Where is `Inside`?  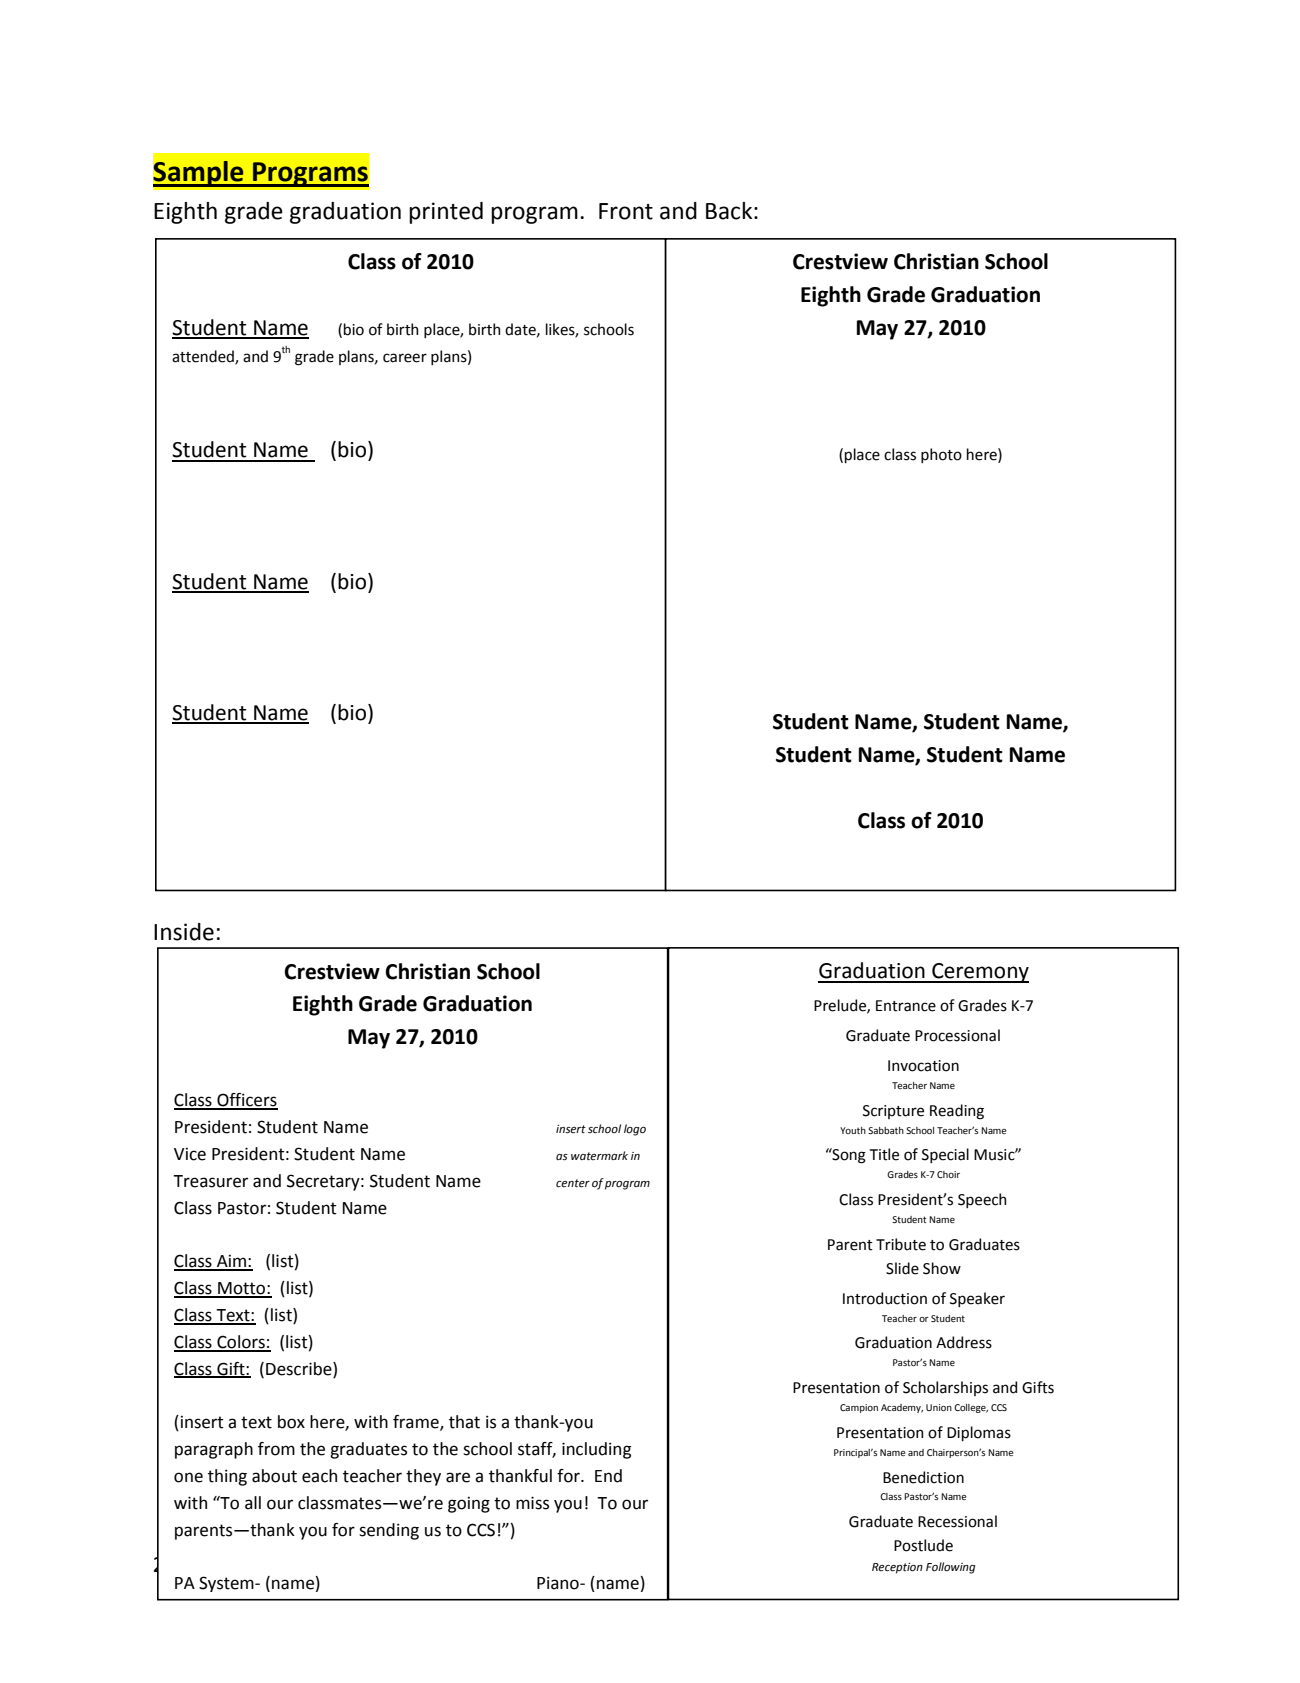 Inside is located at coordinates (184, 932).
